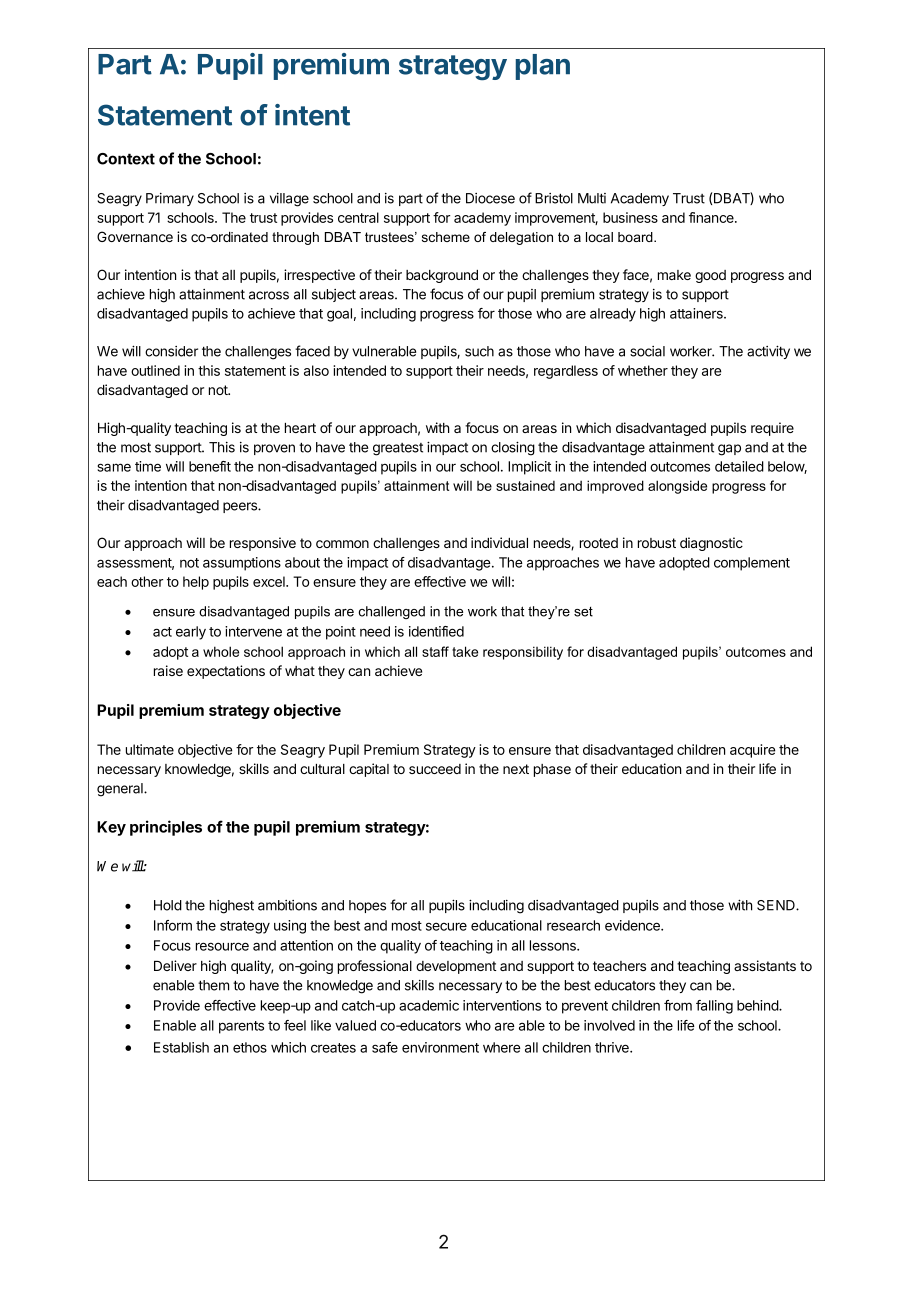 The width and height of the screenshot is (924, 1308). Describe the element at coordinates (714, 1007) in the screenshot. I see `falling` at that location.
